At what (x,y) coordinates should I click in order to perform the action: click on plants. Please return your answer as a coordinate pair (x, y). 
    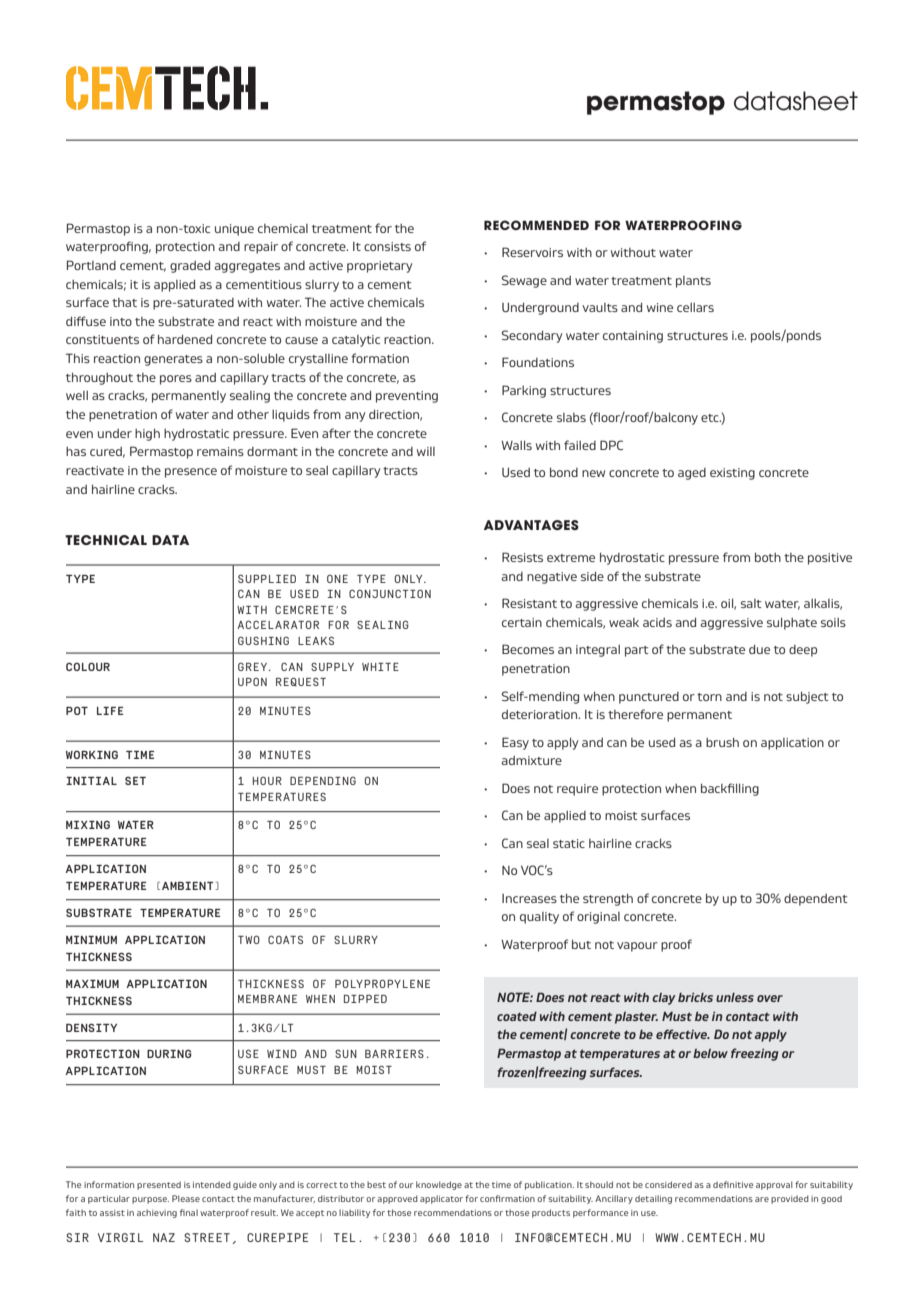
    Looking at the image, I should click on (693, 282).
